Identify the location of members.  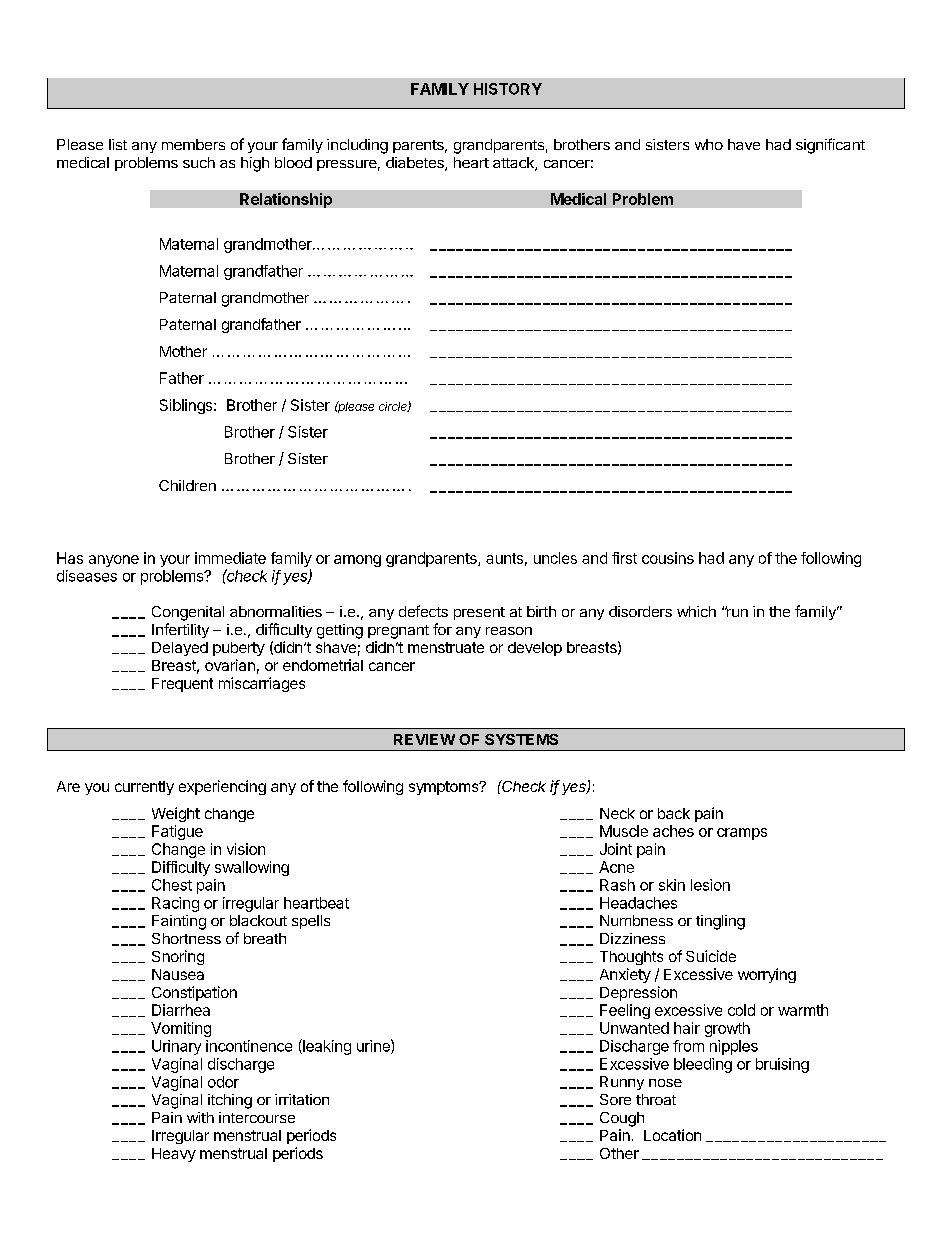
(193, 144).
